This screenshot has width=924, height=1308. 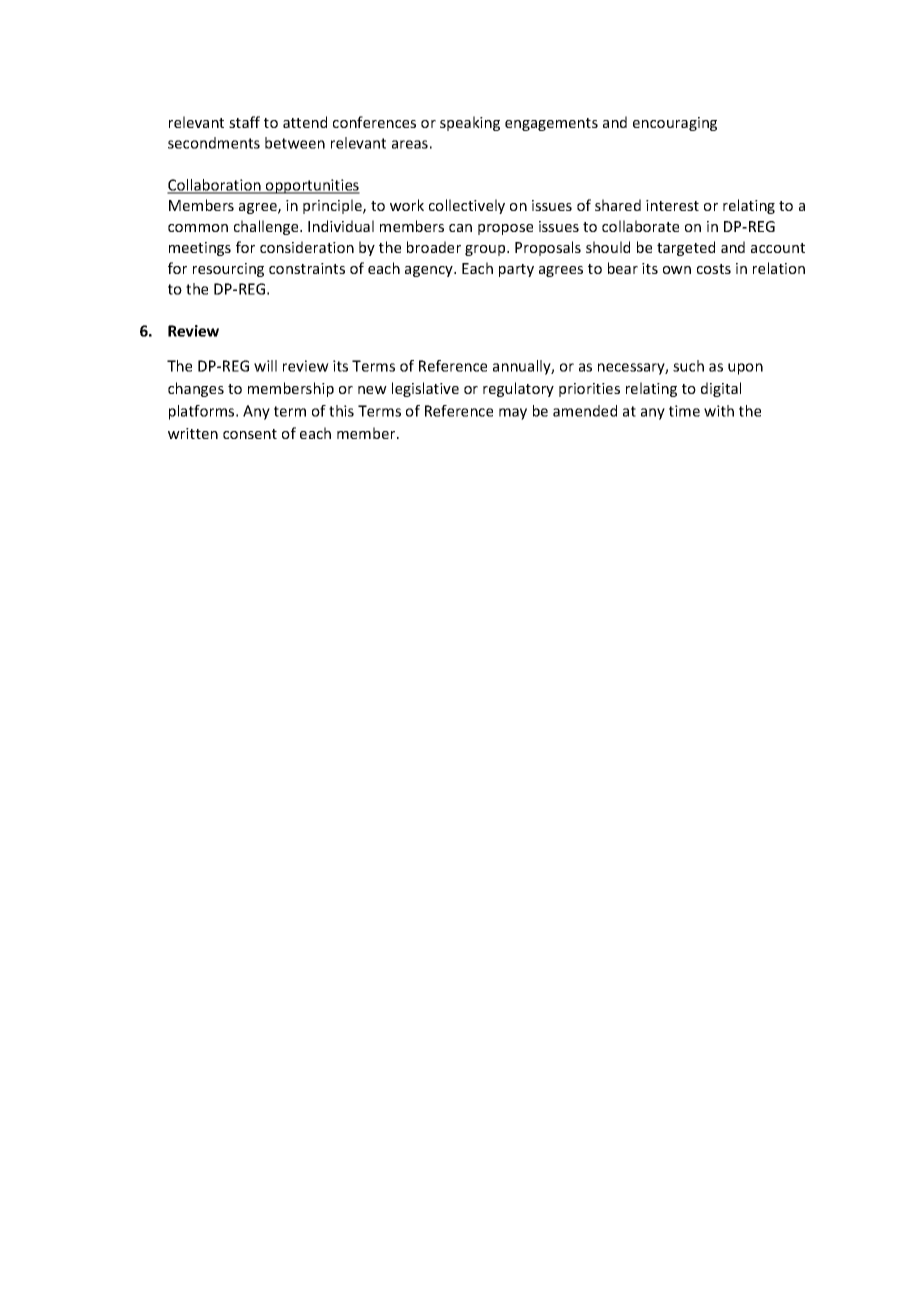 What do you see at coordinates (516, 270) in the screenshot?
I see `party` at bounding box center [516, 270].
